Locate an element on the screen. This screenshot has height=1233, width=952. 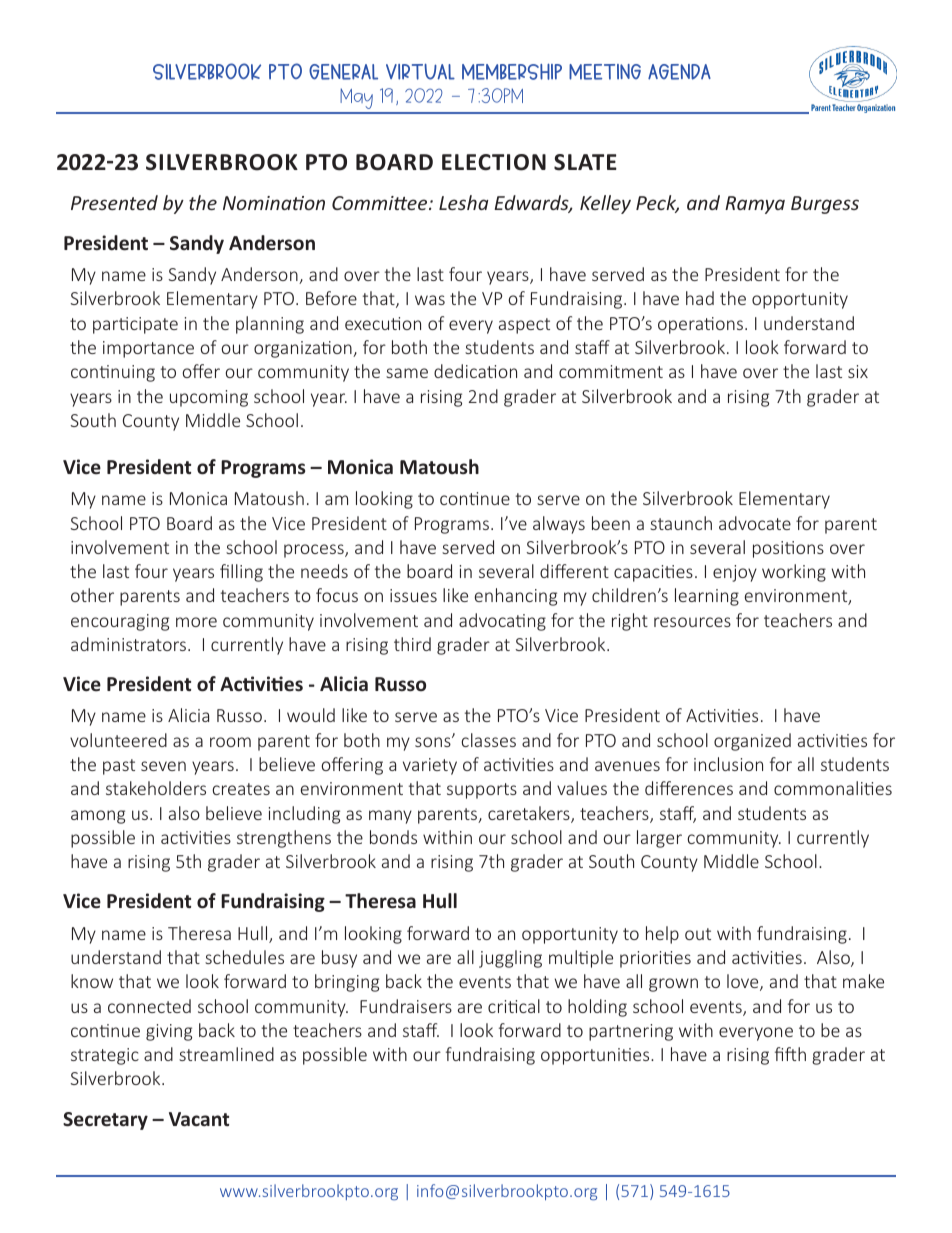
dedication is located at coordinates (475, 371).
